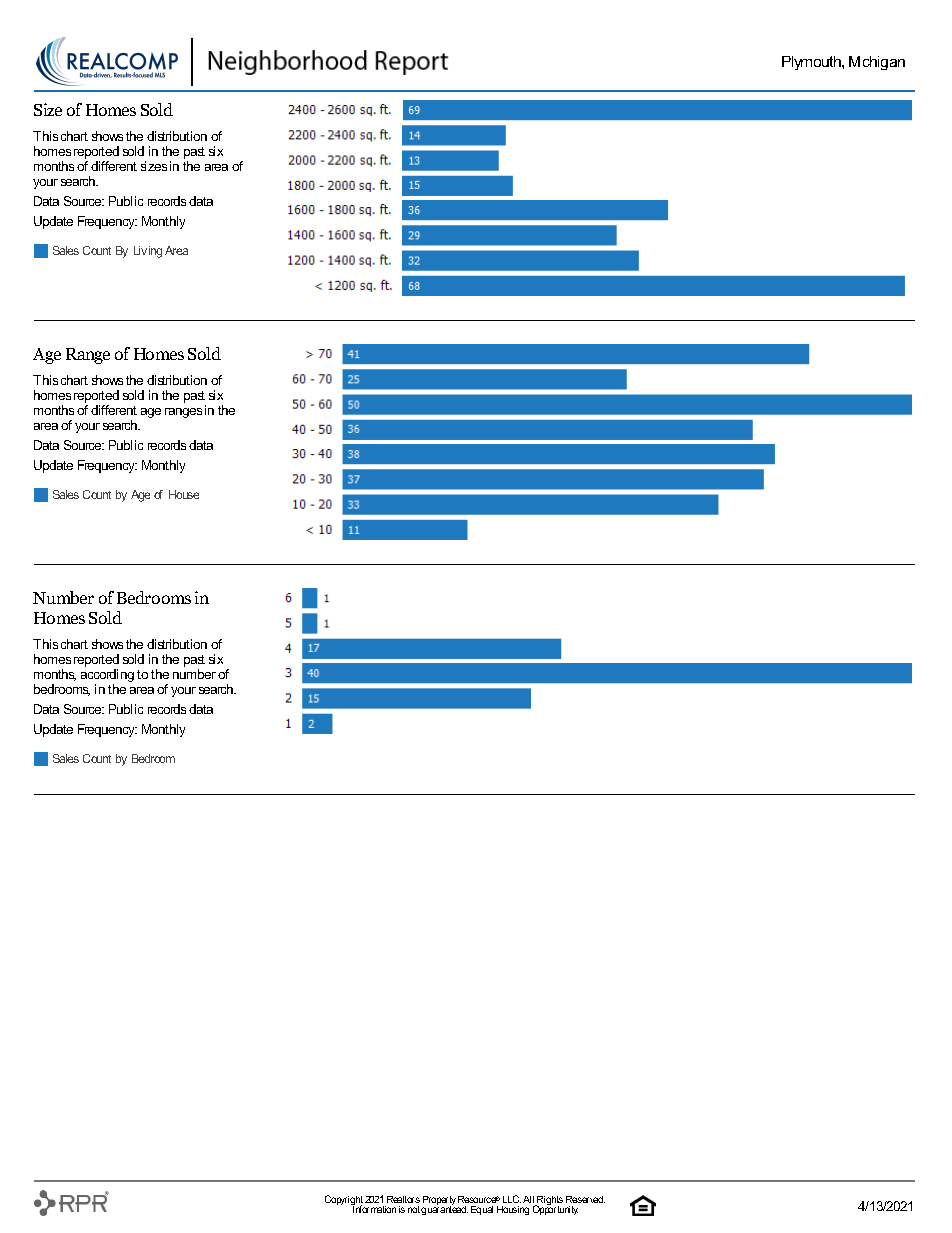  What do you see at coordinates (529, 1201) in the screenshot?
I see `All` at bounding box center [529, 1201].
